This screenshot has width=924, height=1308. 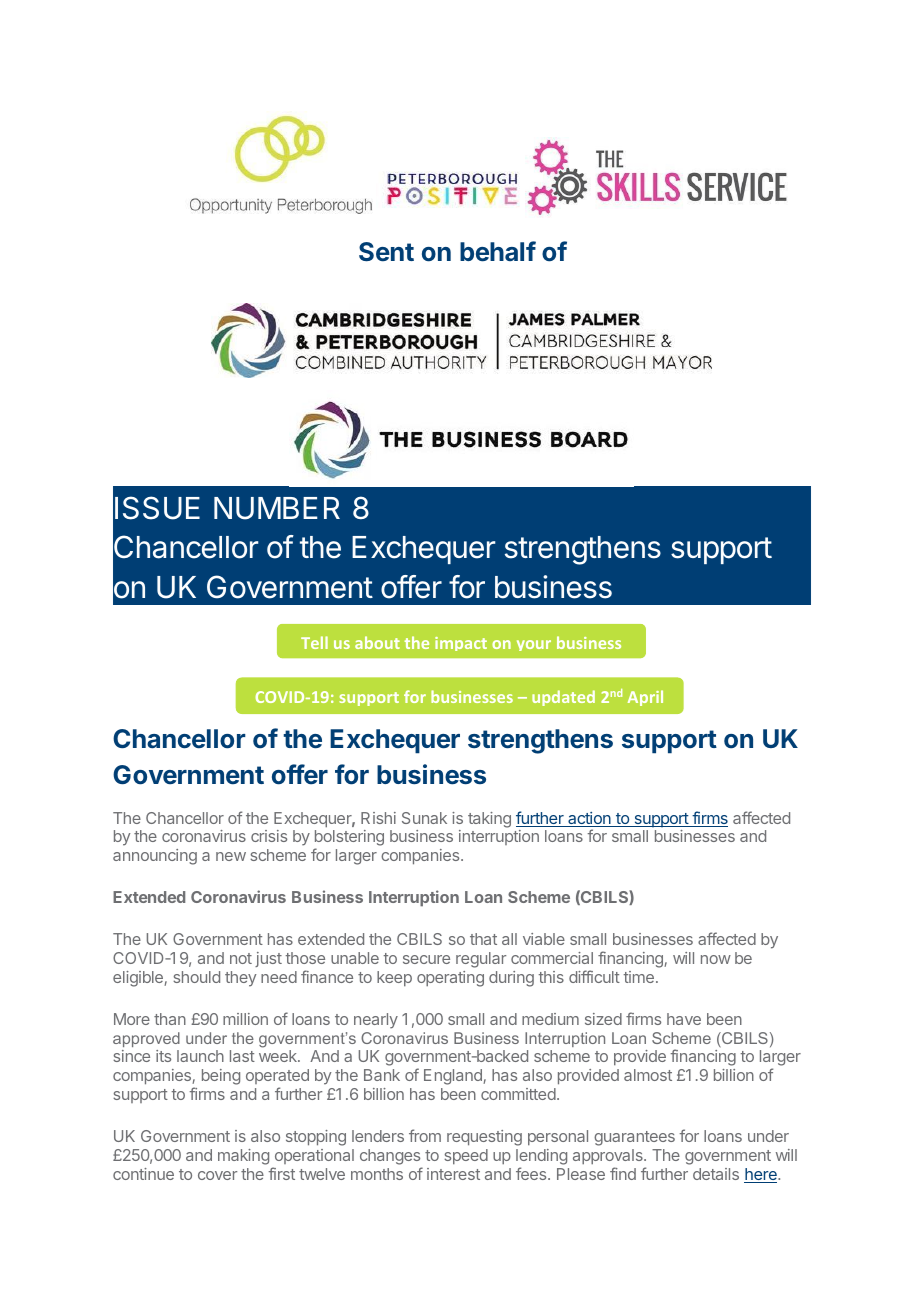 What do you see at coordinates (645, 698) in the screenshot?
I see `April` at bounding box center [645, 698].
